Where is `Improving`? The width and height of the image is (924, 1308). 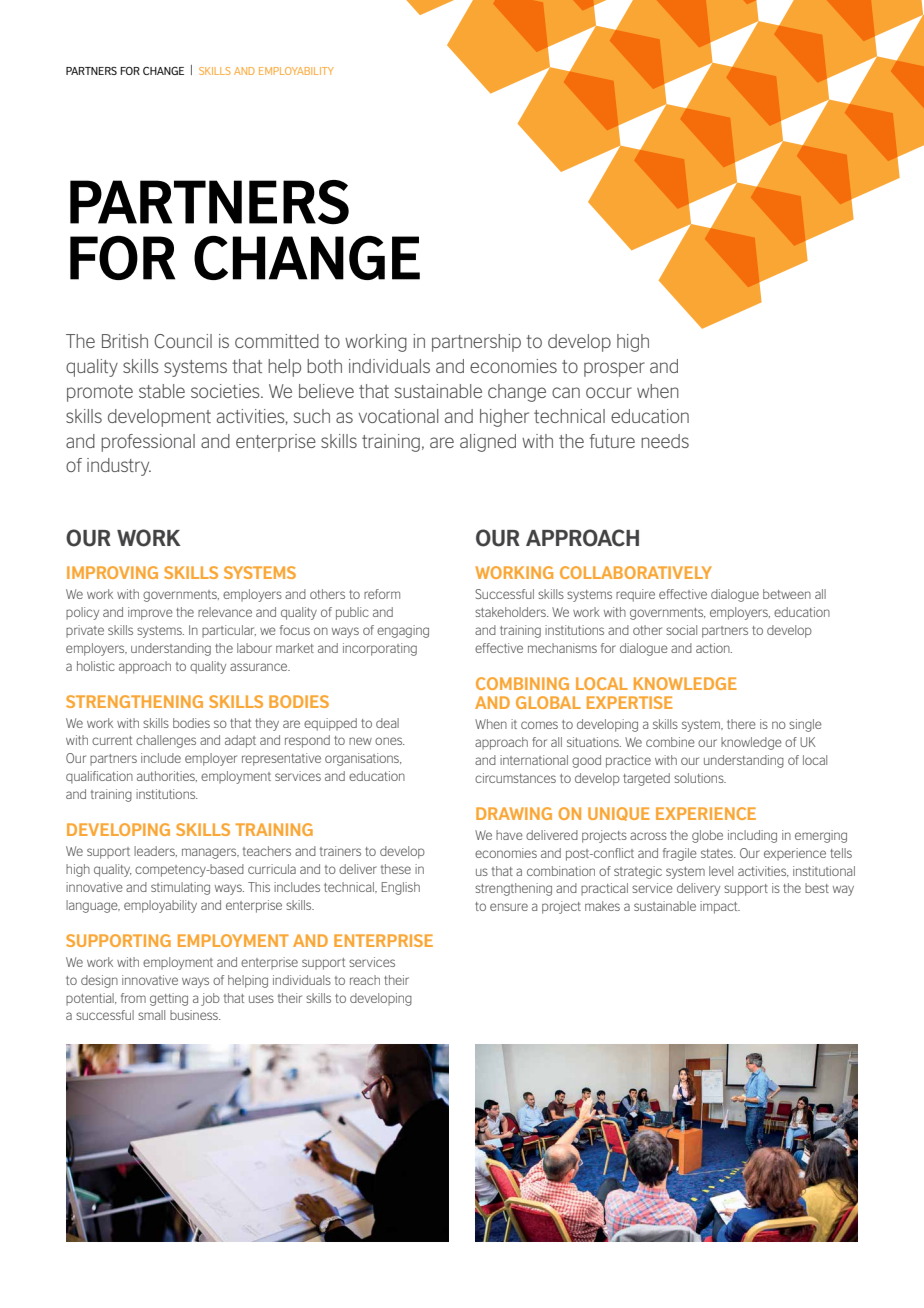
Improving is located at coordinates (112, 572).
